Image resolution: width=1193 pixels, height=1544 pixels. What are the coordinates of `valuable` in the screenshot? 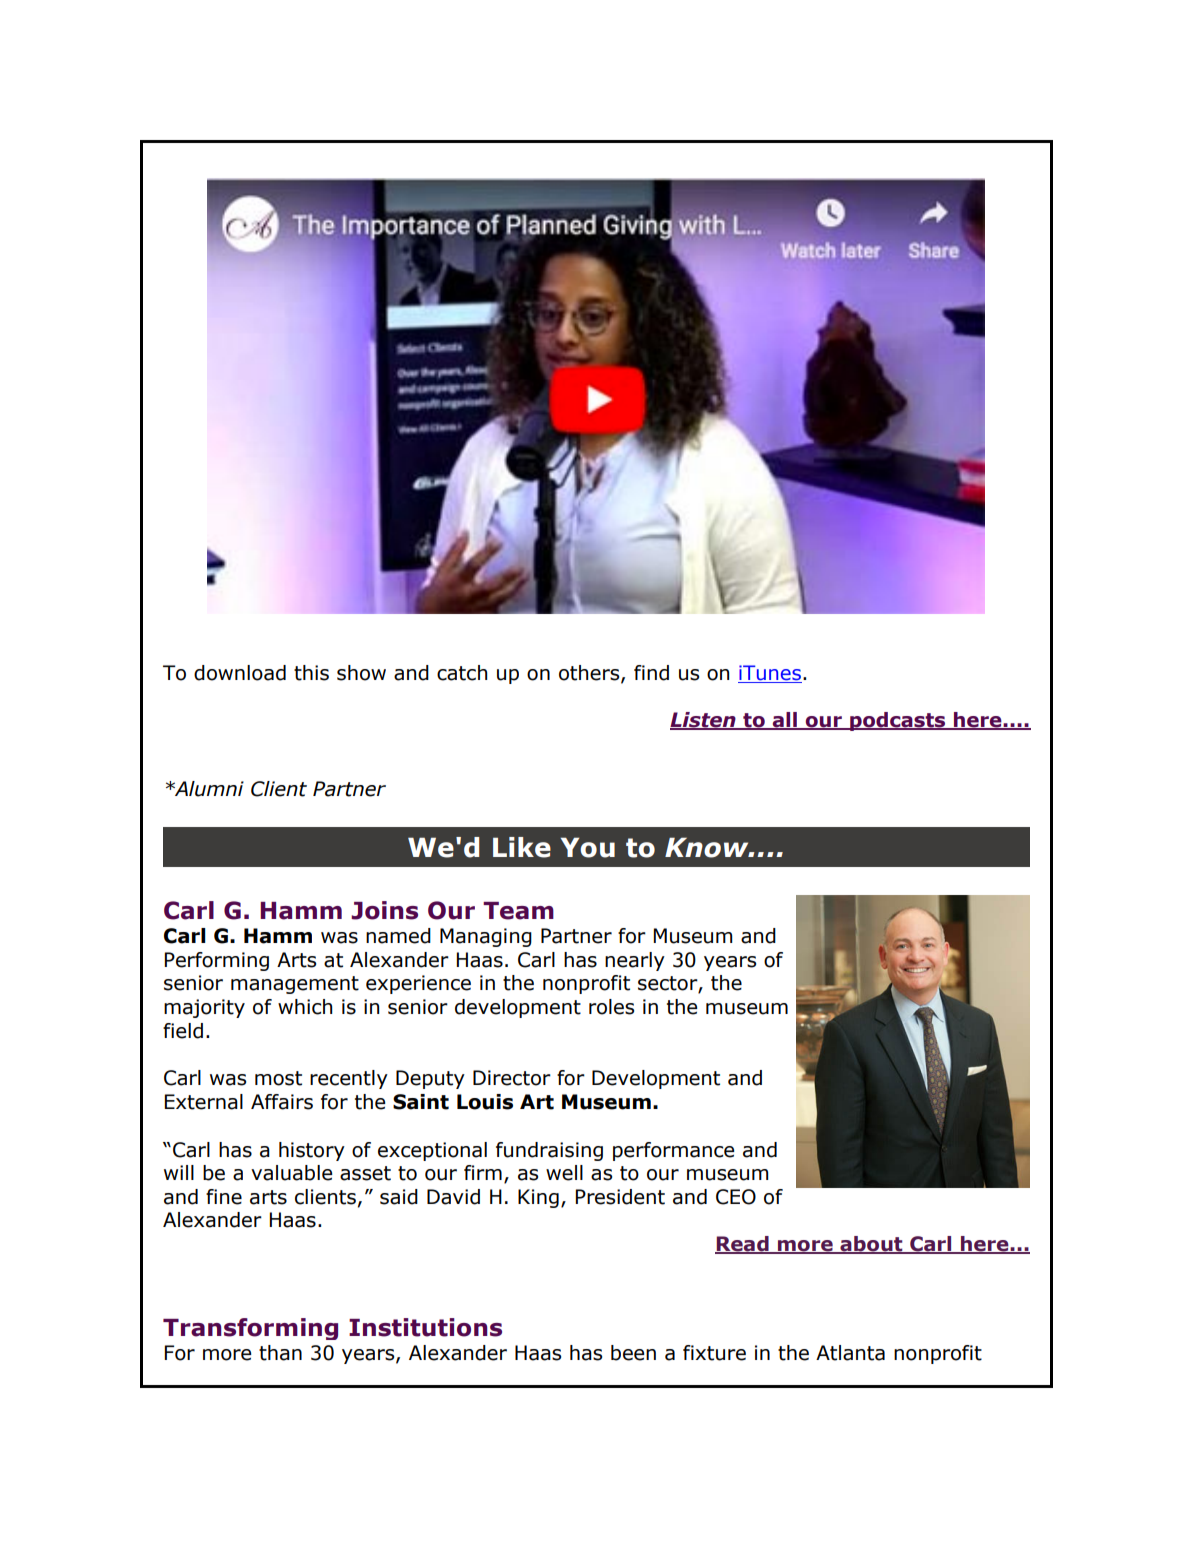 It's located at (292, 1173).
